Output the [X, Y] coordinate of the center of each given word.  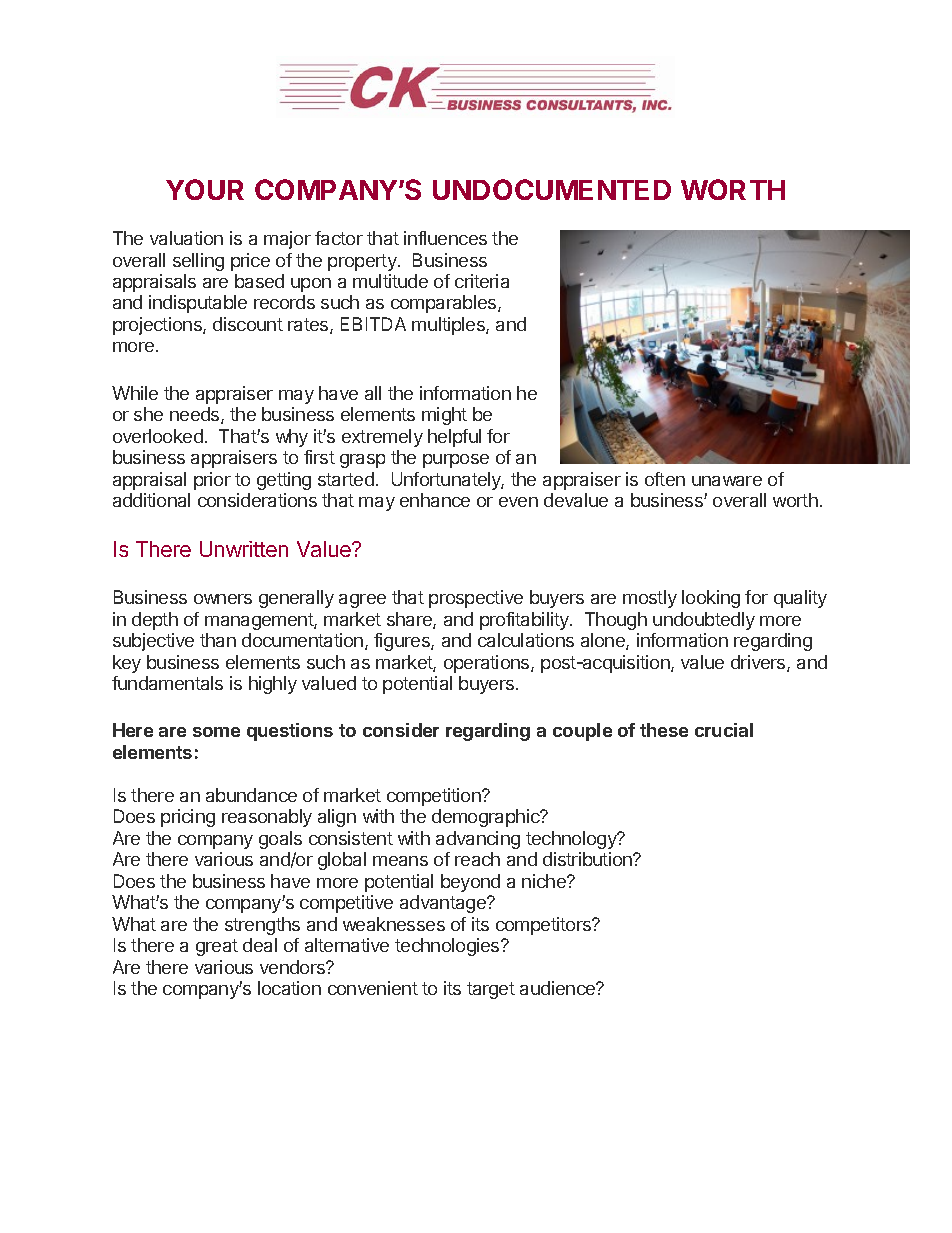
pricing [188, 818]
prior [212, 481]
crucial [724, 730]
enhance [435, 500]
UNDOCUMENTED [552, 189]
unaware [727, 481]
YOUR [205, 189]
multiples [449, 326]
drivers [759, 663]
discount [248, 324]
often [665, 479]
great [217, 947]
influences [445, 238]
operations [488, 664]
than [218, 640]
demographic [487, 818]
